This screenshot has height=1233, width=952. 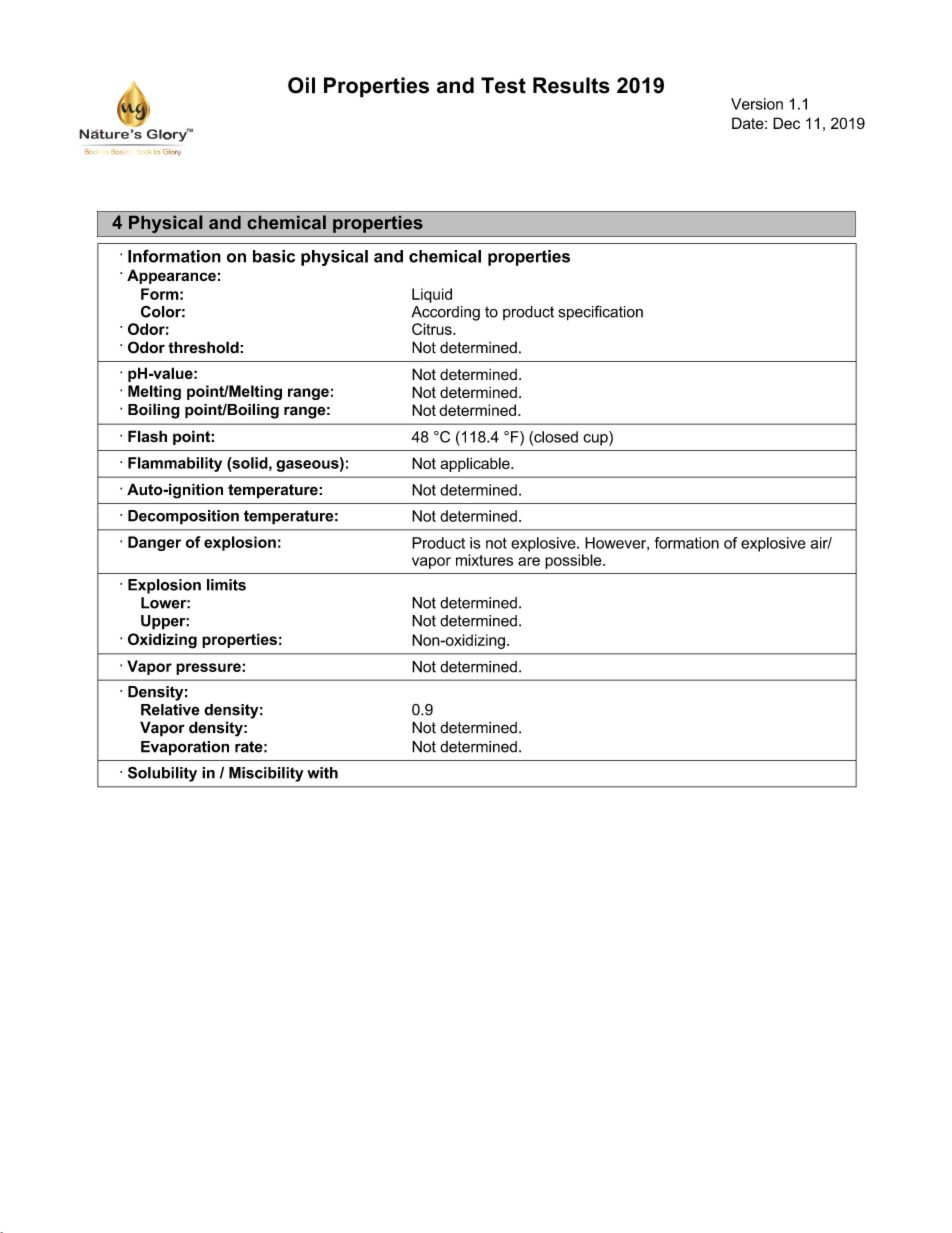 What do you see at coordinates (476, 464) in the screenshot?
I see `applicable` at bounding box center [476, 464].
